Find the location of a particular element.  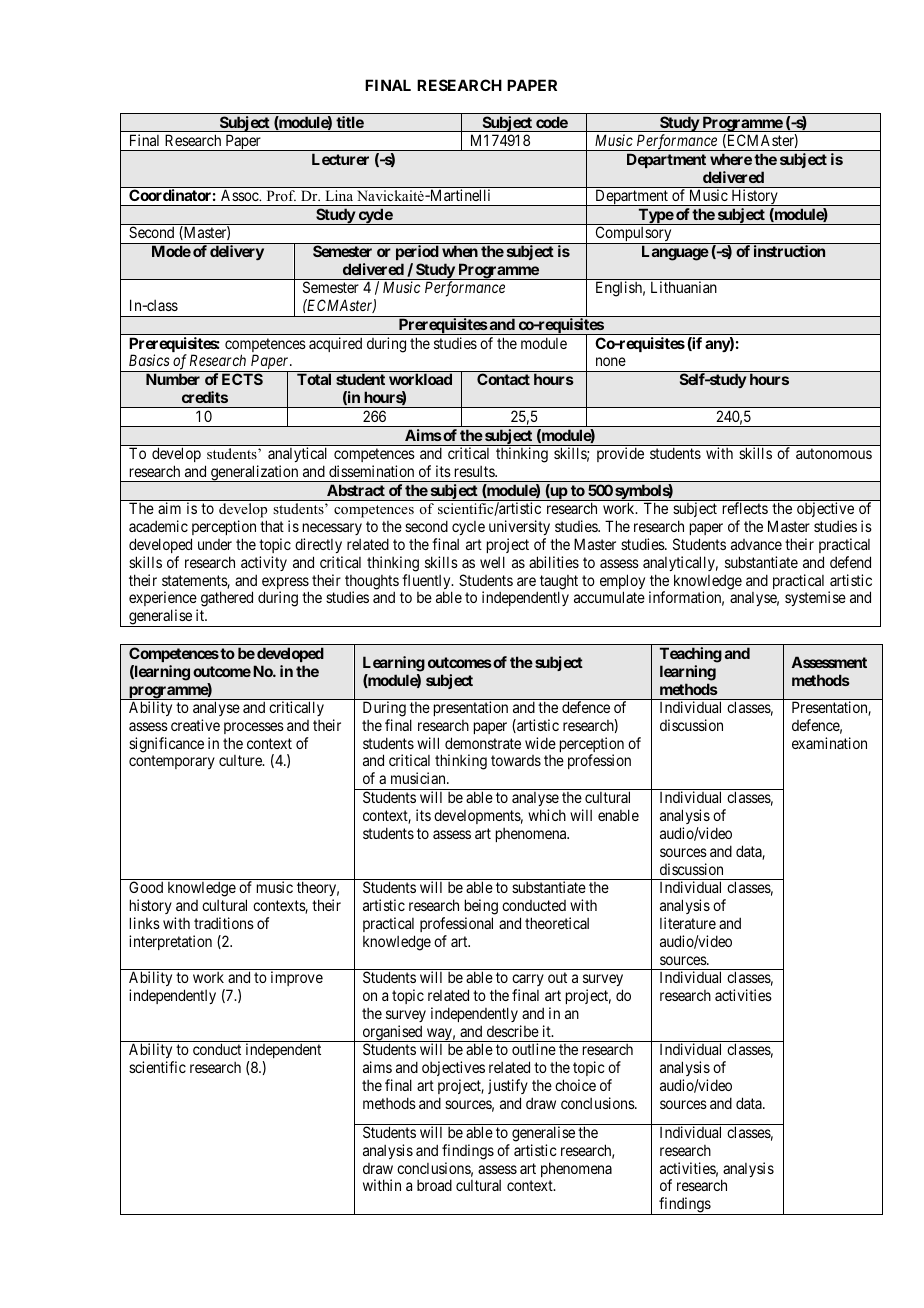

broad is located at coordinates (434, 1185).
